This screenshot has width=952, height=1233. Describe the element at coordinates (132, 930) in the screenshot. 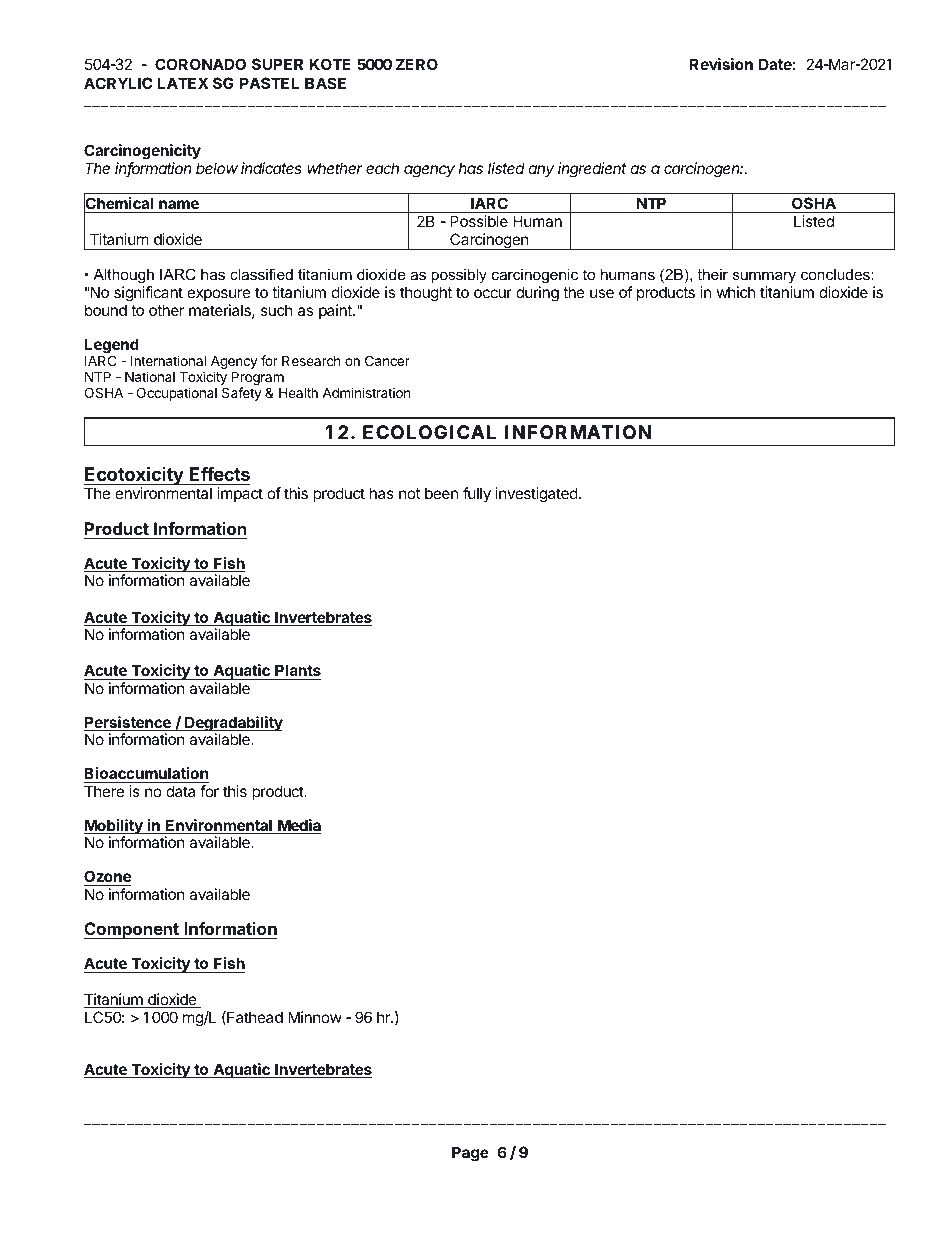

I see `Component` at that location.
